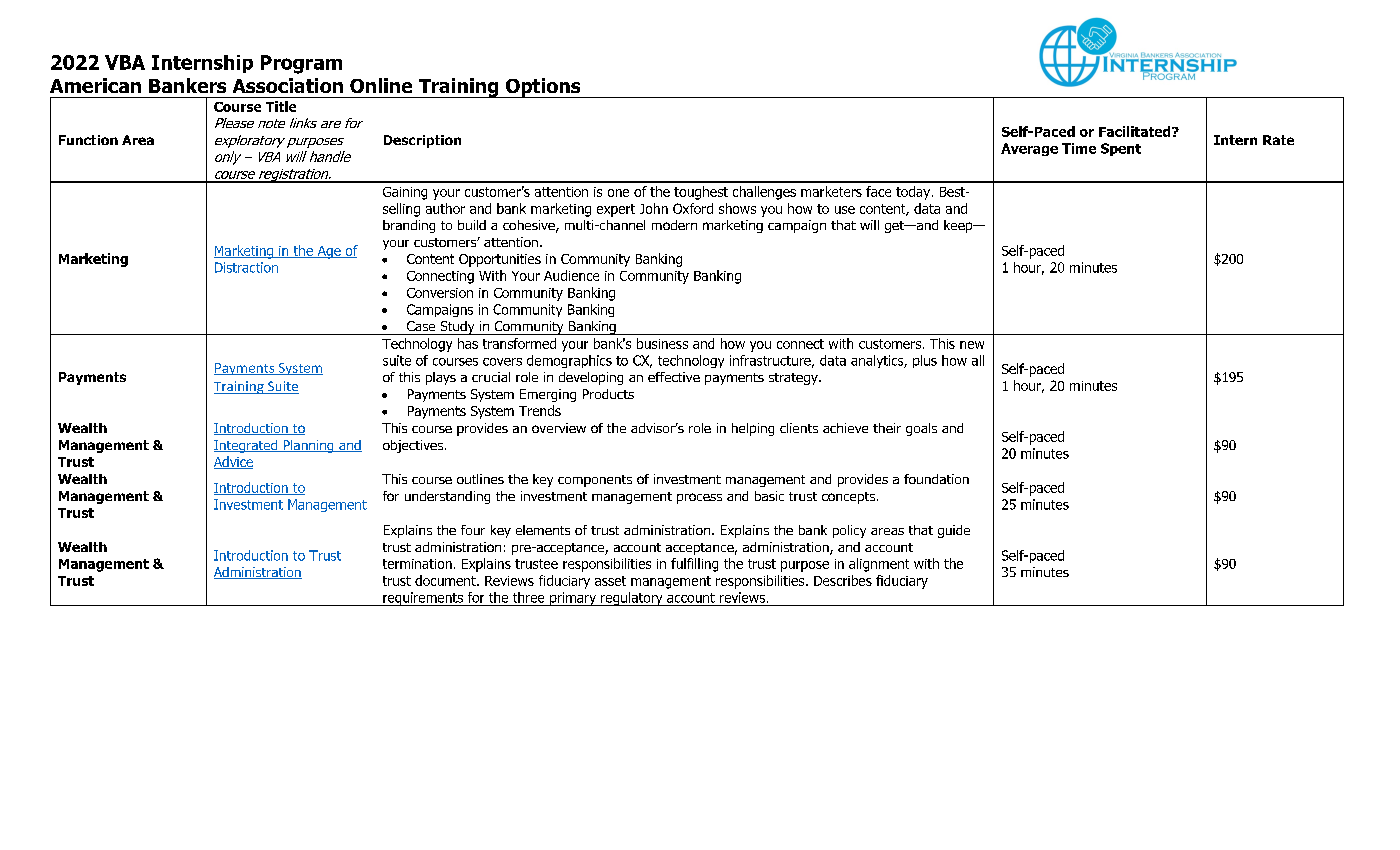  Describe the element at coordinates (595, 481) in the screenshot. I see `components` at that location.
